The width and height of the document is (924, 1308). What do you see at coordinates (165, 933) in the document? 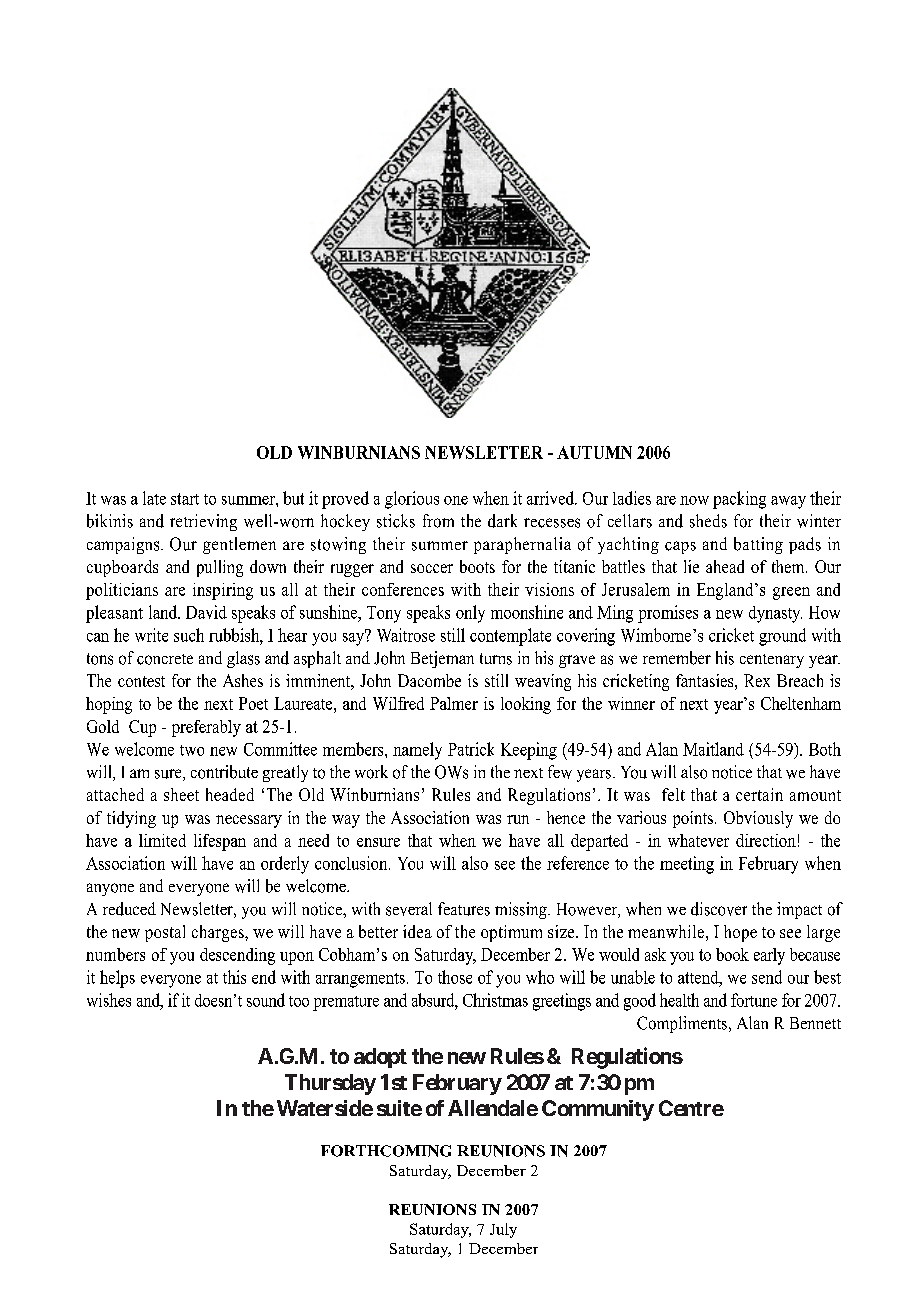
I see `postal` at bounding box center [165, 933].
